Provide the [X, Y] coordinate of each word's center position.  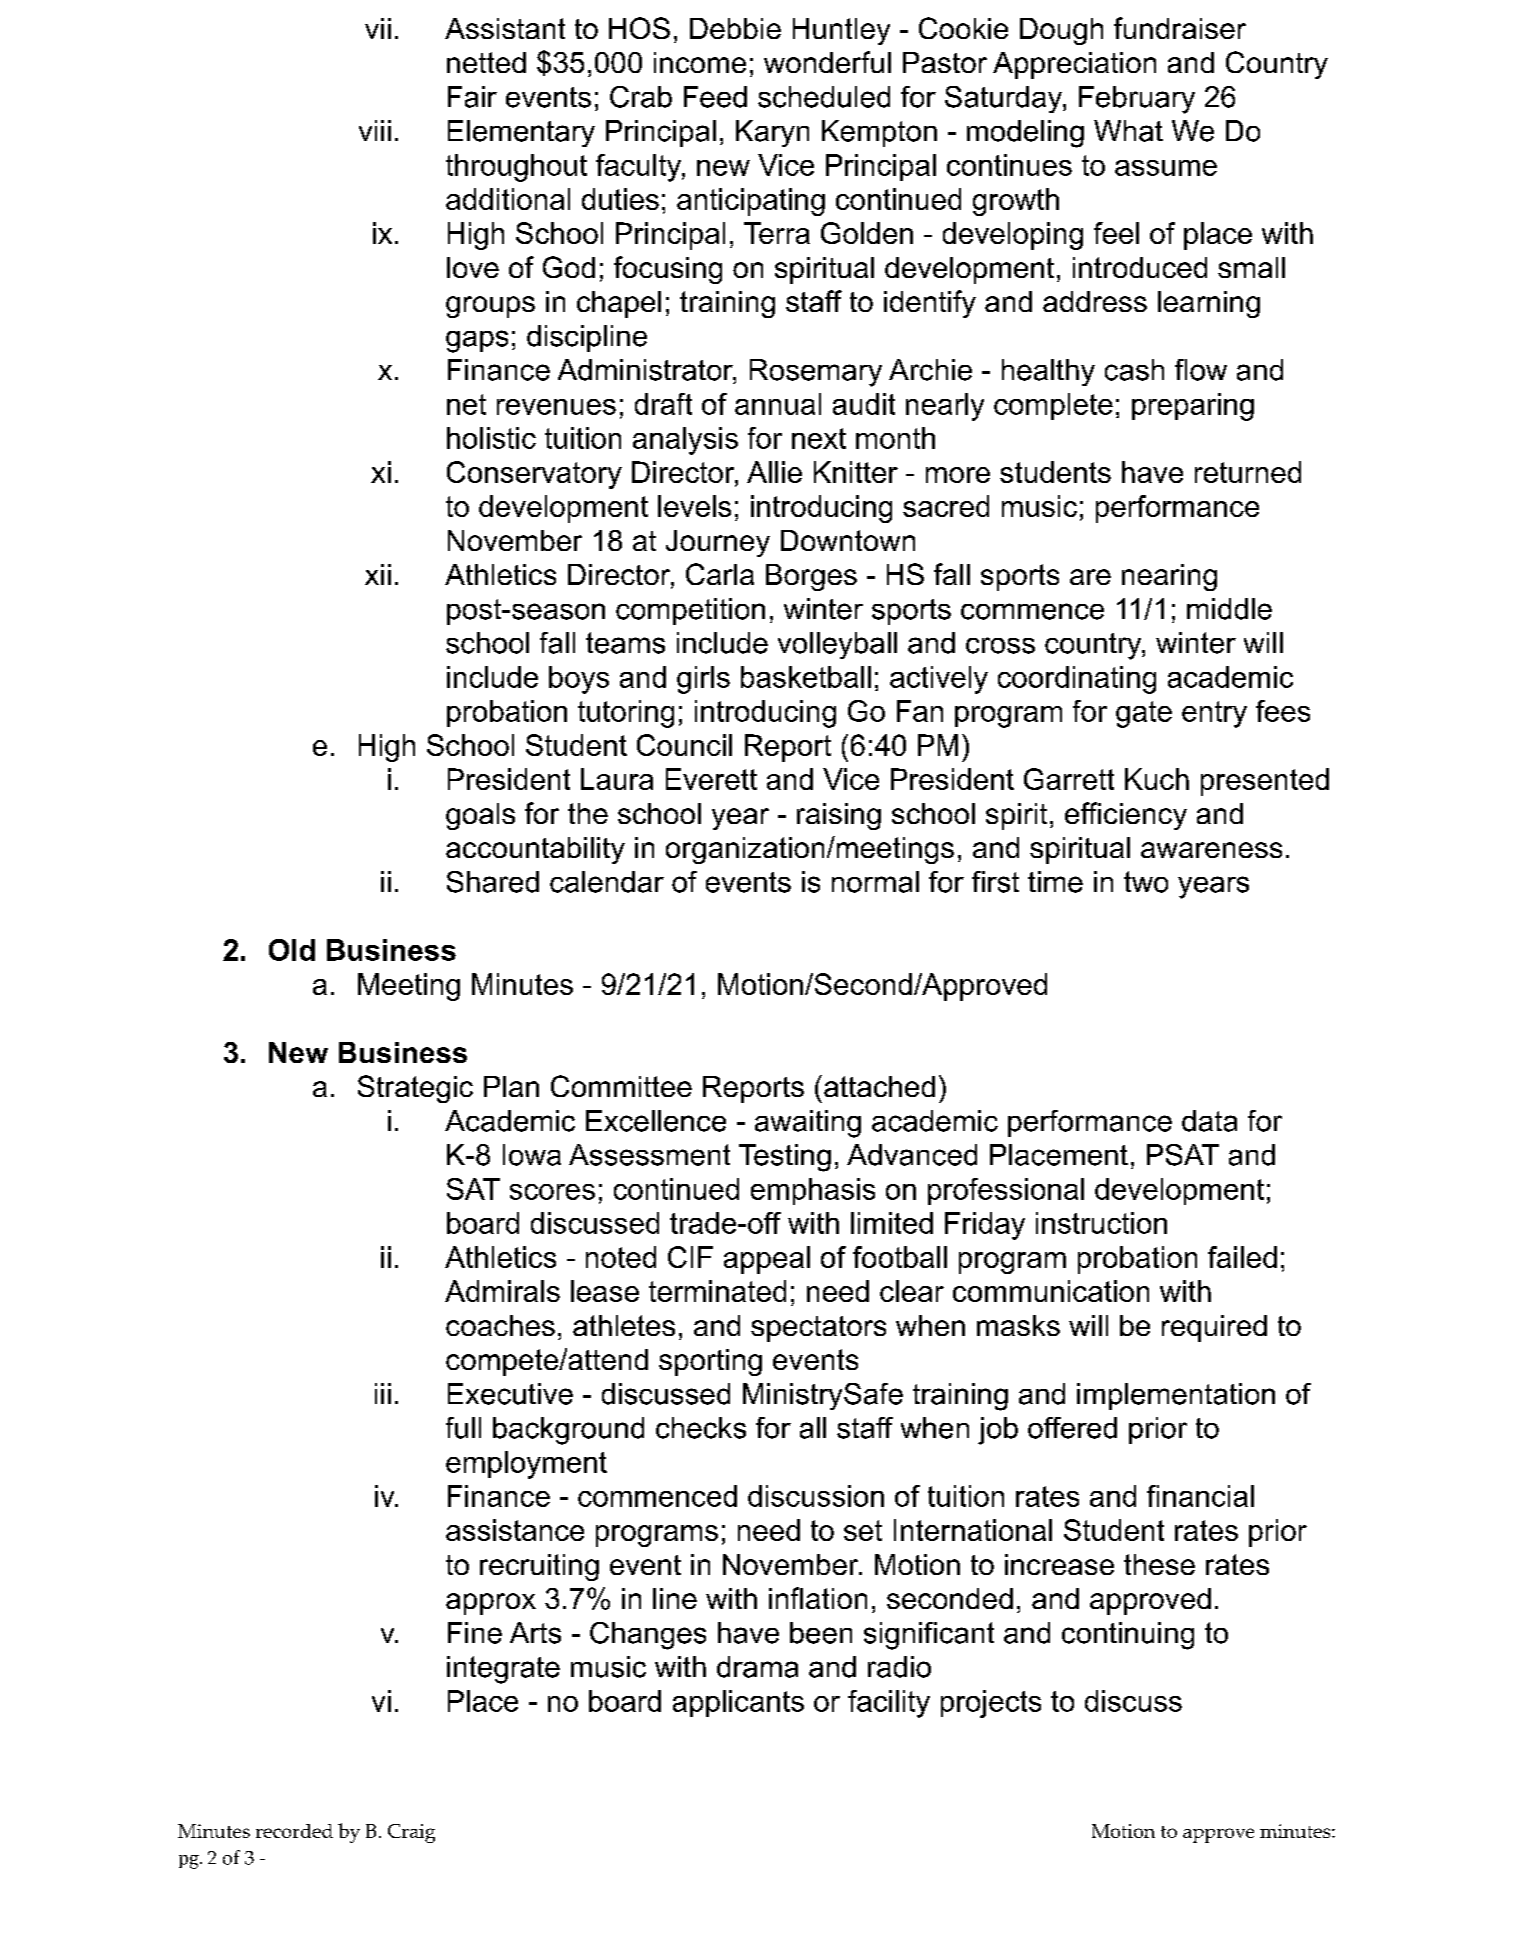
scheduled [824, 97]
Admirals [502, 1291]
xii [378, 574]
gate [1144, 714]
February [1137, 100]
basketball [806, 677]
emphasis [813, 1191]
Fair [472, 97]
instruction [1101, 1223]
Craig [411, 1833]
